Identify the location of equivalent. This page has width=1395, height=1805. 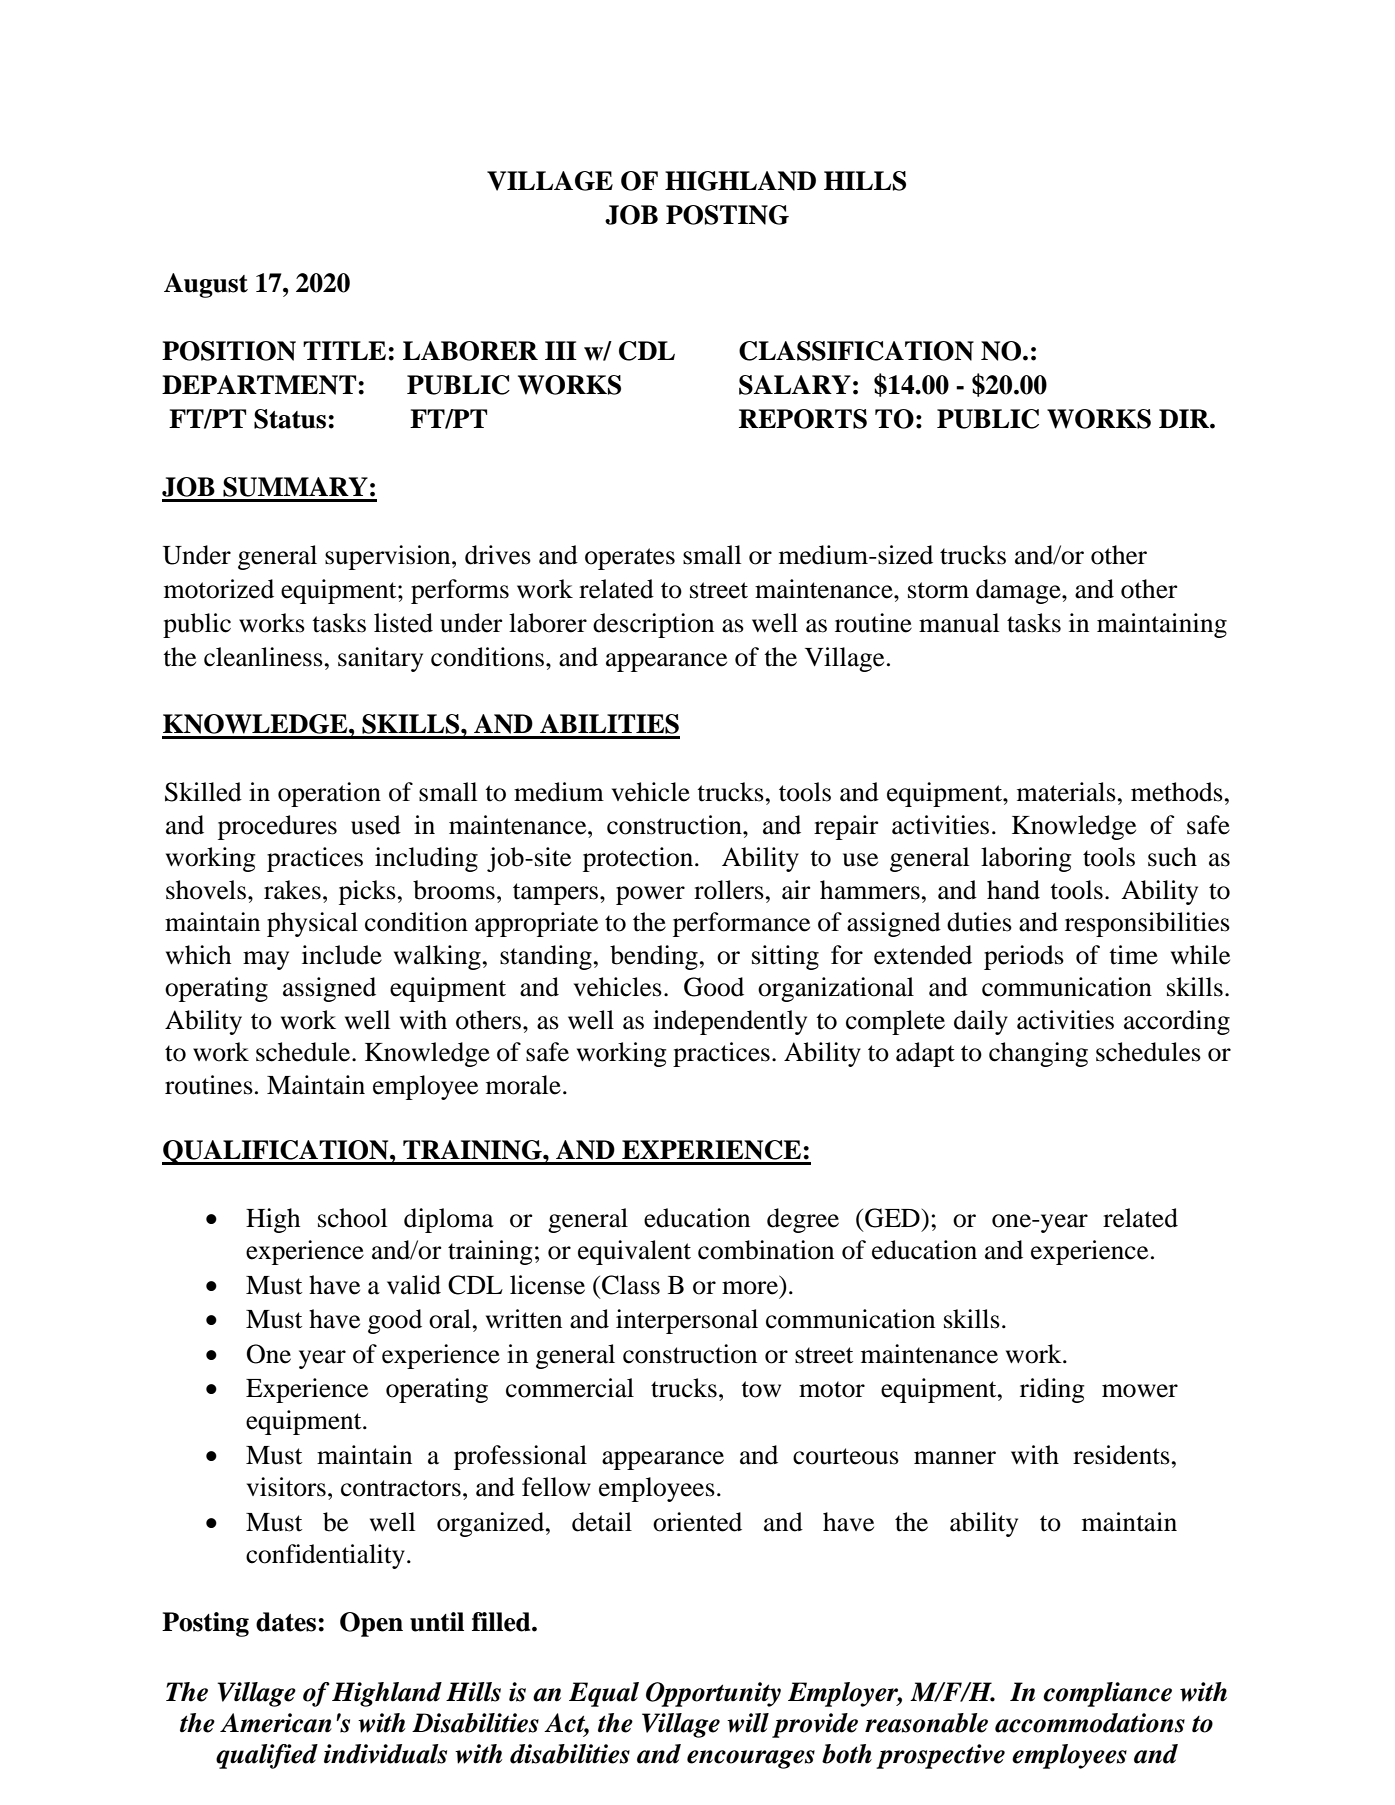
(634, 1252).
